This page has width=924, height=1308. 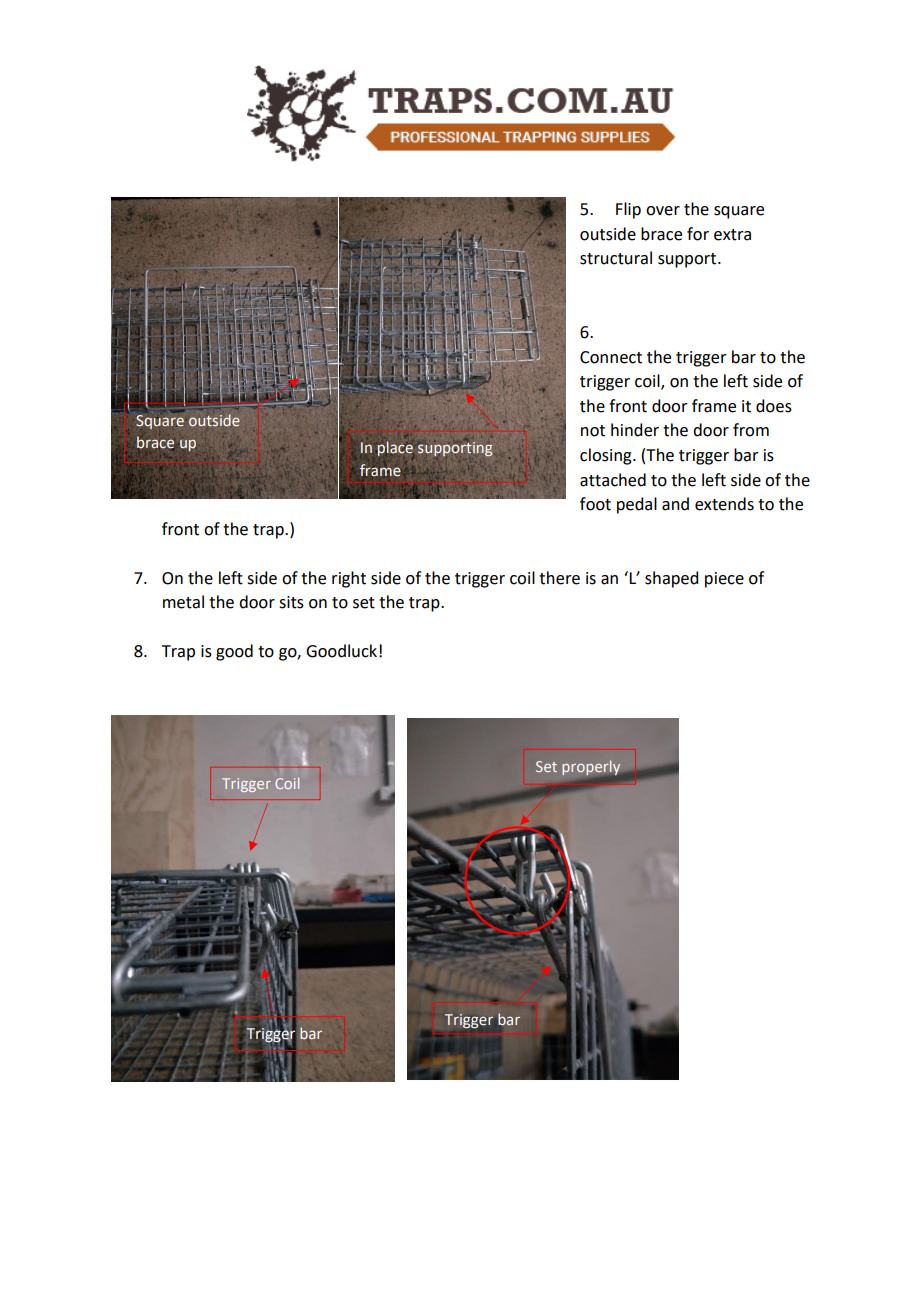 What do you see at coordinates (698, 234) in the page?
I see `for` at bounding box center [698, 234].
